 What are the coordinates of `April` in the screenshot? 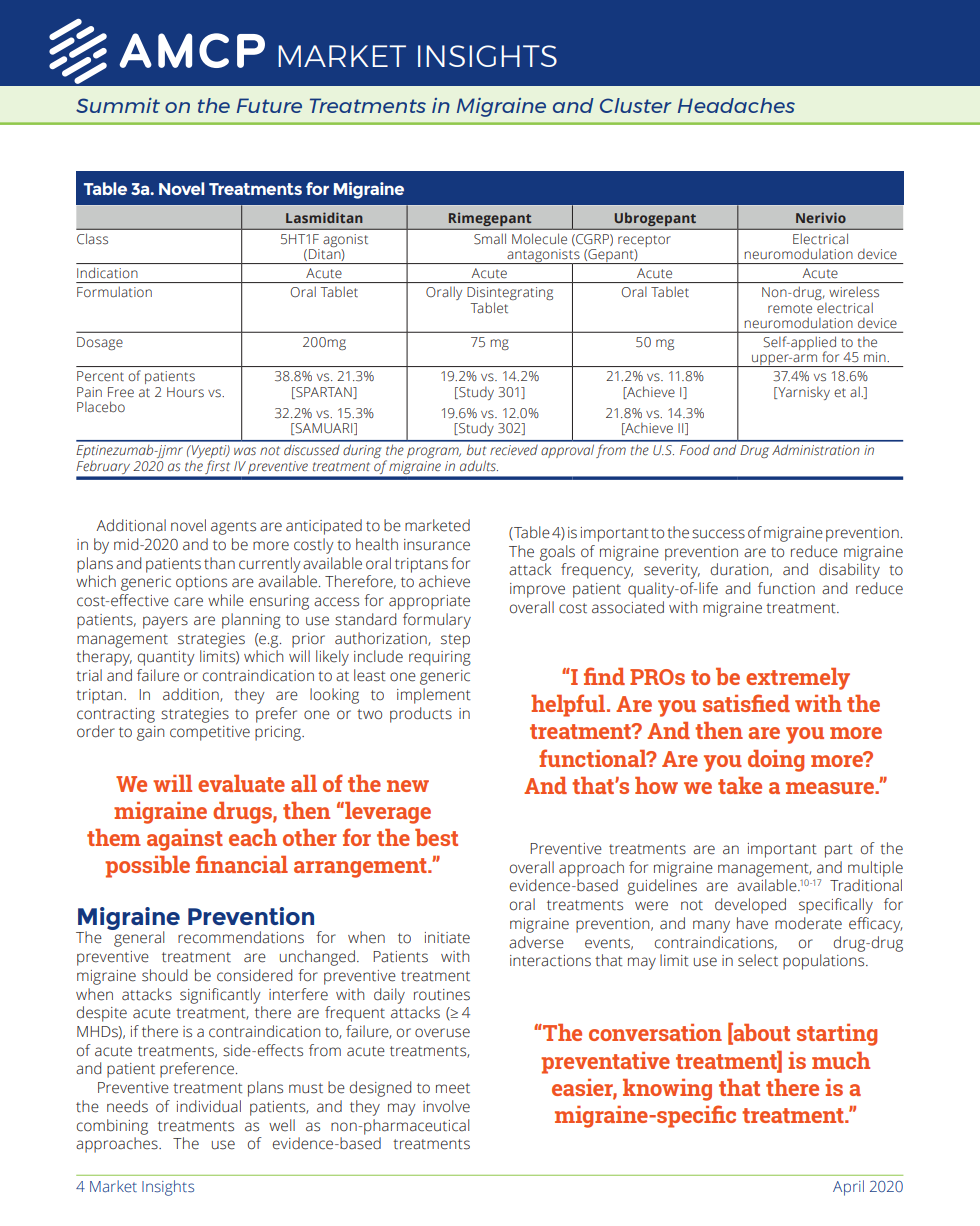 It's located at (848, 1188).
